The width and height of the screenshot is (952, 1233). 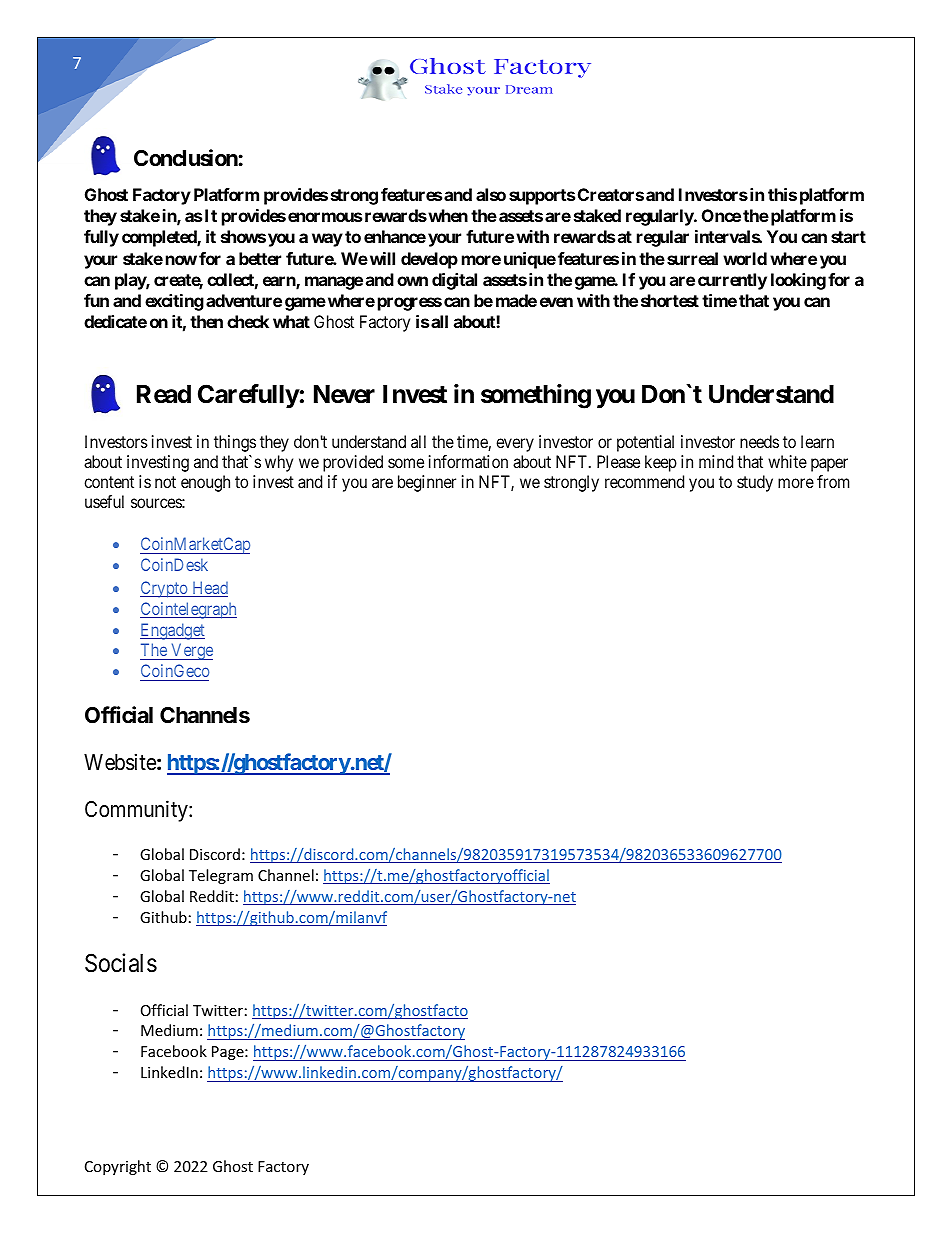 What do you see at coordinates (186, 158) in the screenshot?
I see `Conclusion` at bounding box center [186, 158].
